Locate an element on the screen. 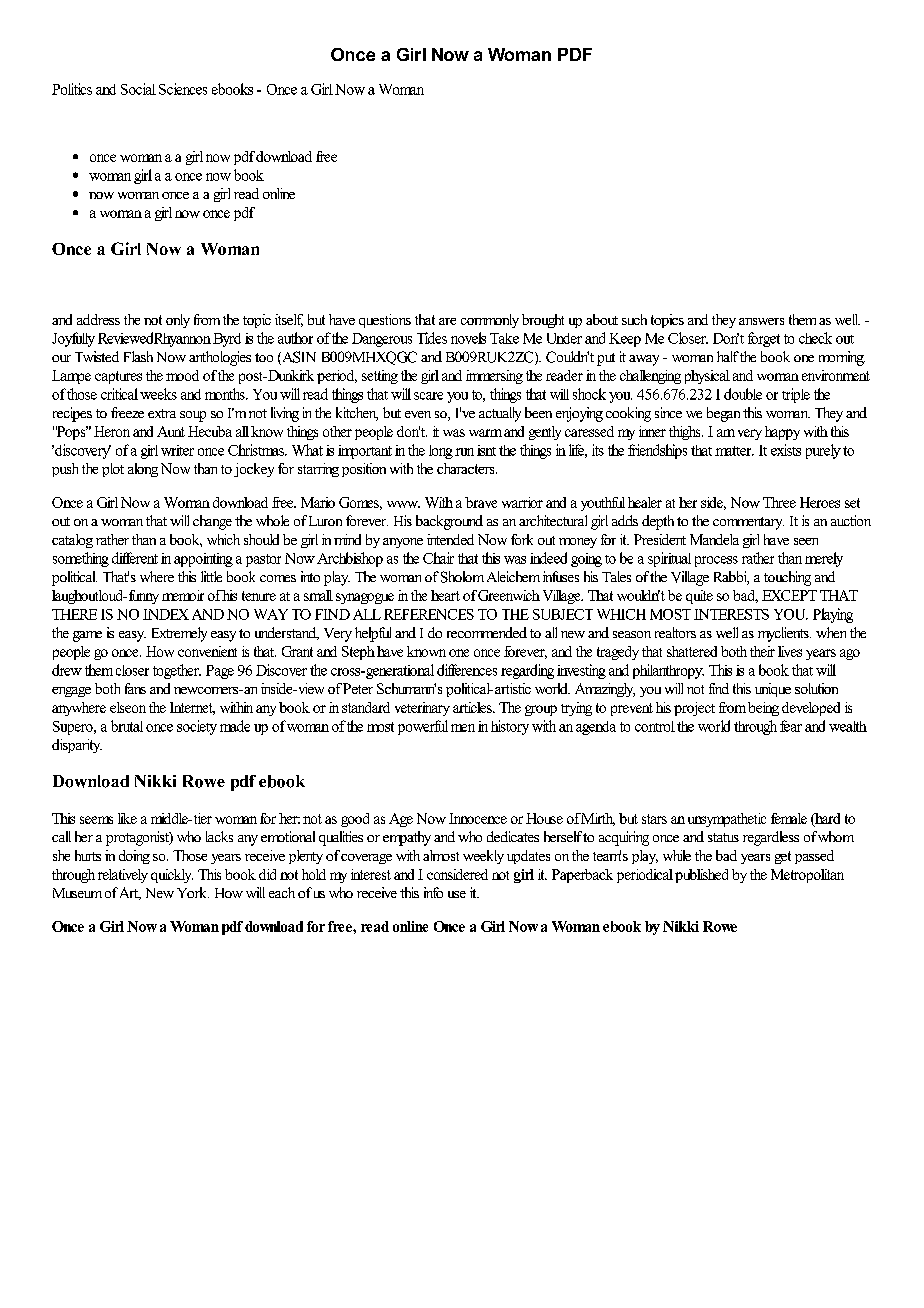 Image resolution: width=924 pixels, height=1308 pixels. purely is located at coordinates (823, 451).
